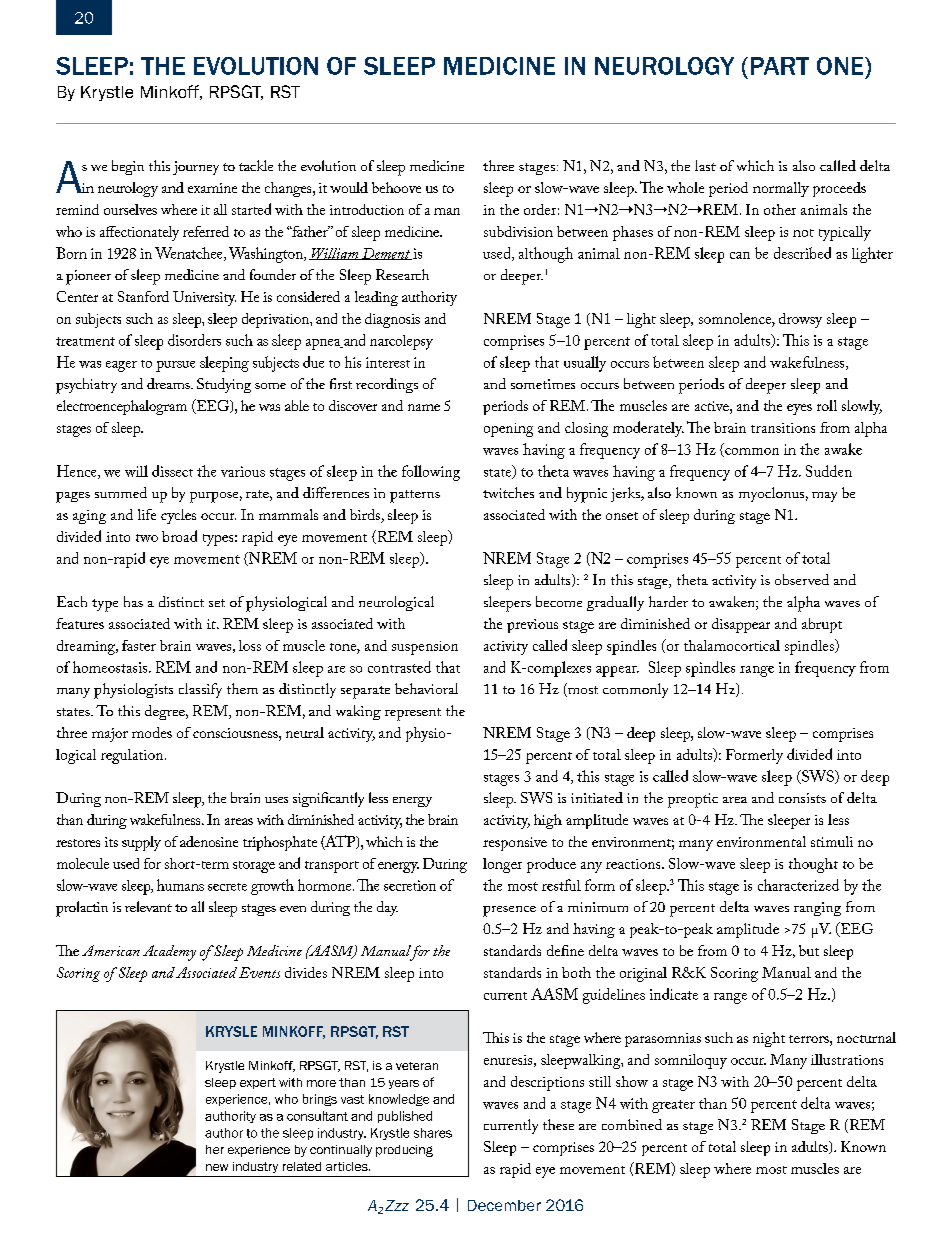 The width and height of the screenshot is (952, 1233). I want to click on greater, so click(673, 1106).
